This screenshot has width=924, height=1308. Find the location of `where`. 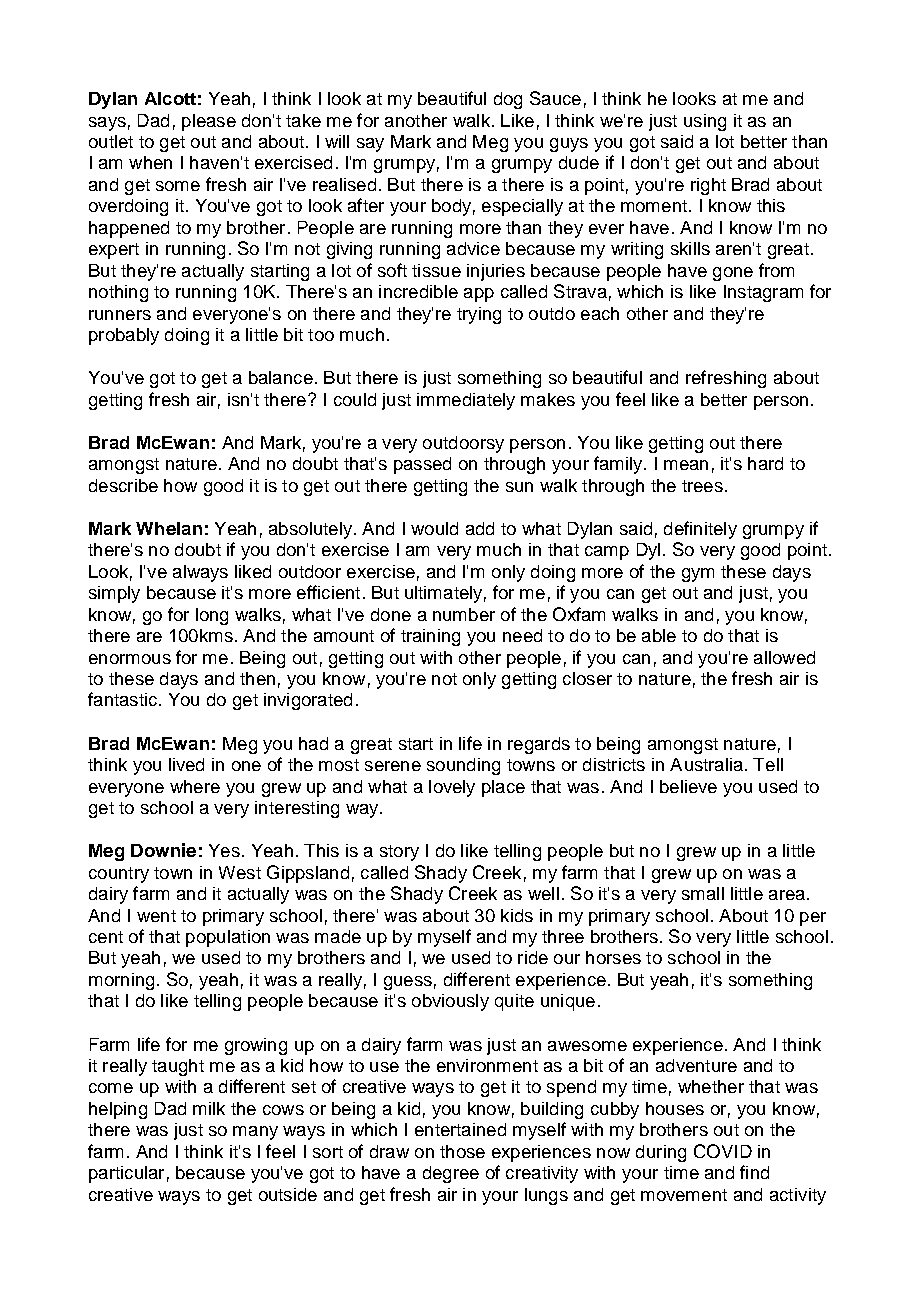

where is located at coordinates (195, 786).
